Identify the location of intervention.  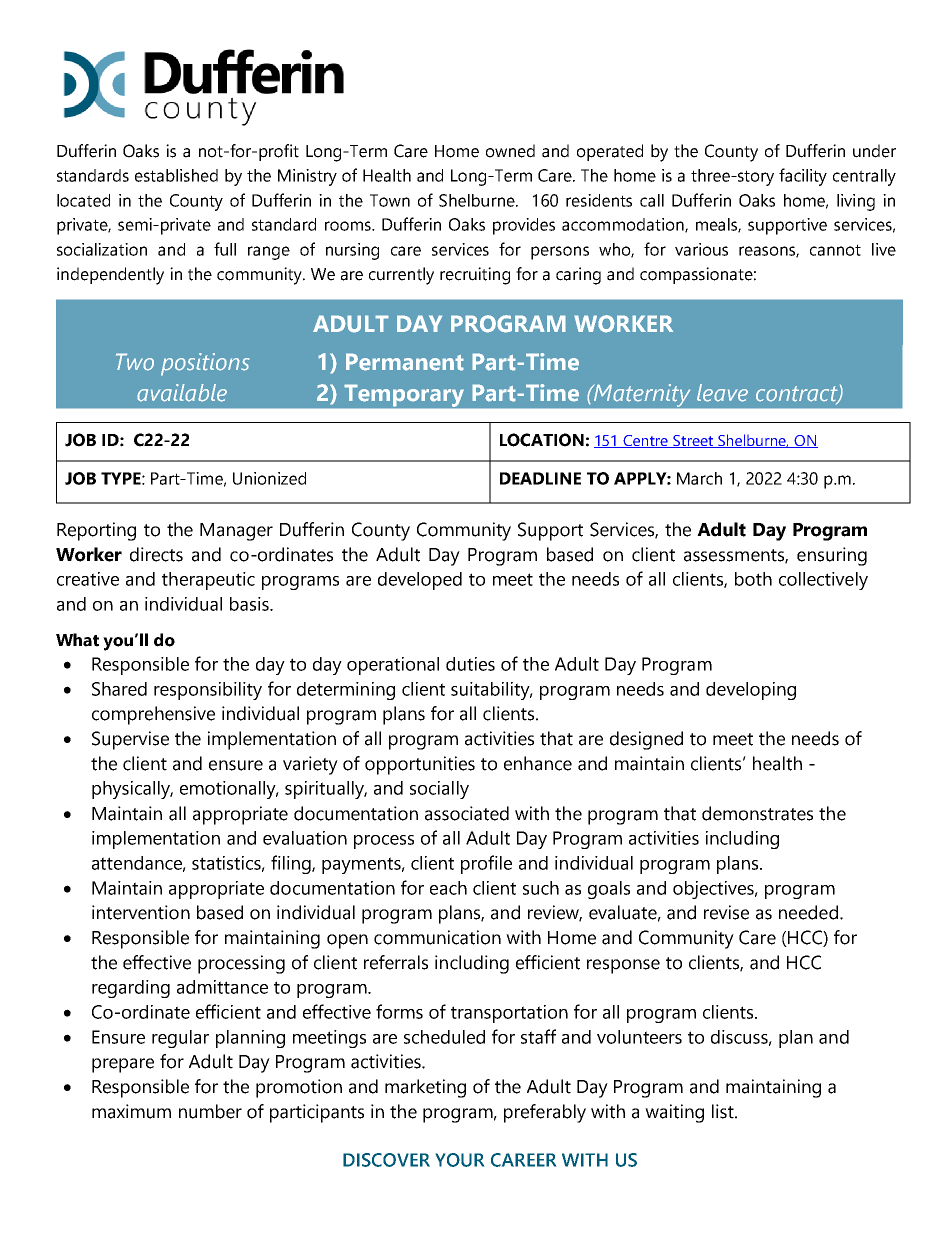
(141, 912).
